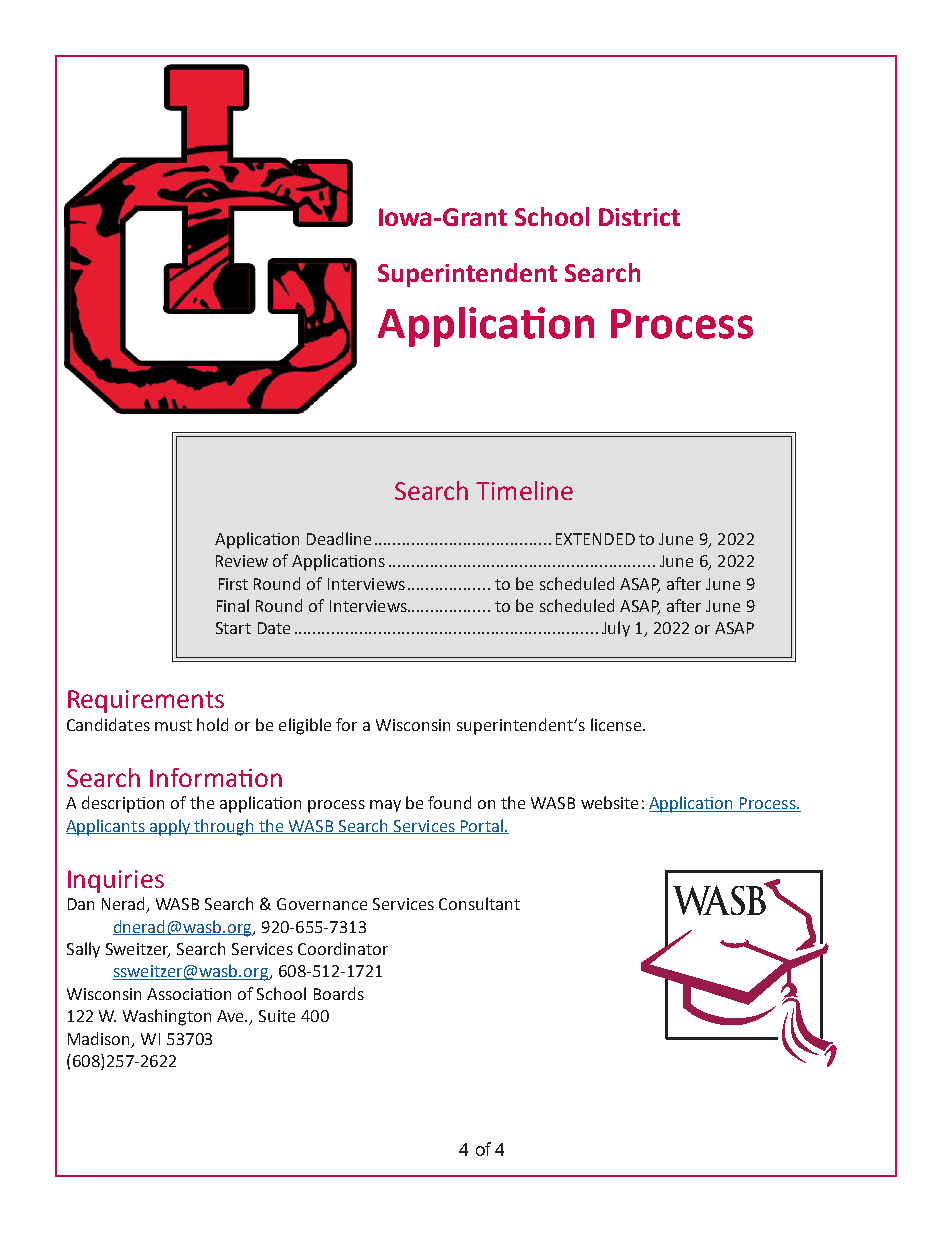 The image size is (952, 1233). Describe the element at coordinates (609, 802) in the image. I see `website` at that location.
